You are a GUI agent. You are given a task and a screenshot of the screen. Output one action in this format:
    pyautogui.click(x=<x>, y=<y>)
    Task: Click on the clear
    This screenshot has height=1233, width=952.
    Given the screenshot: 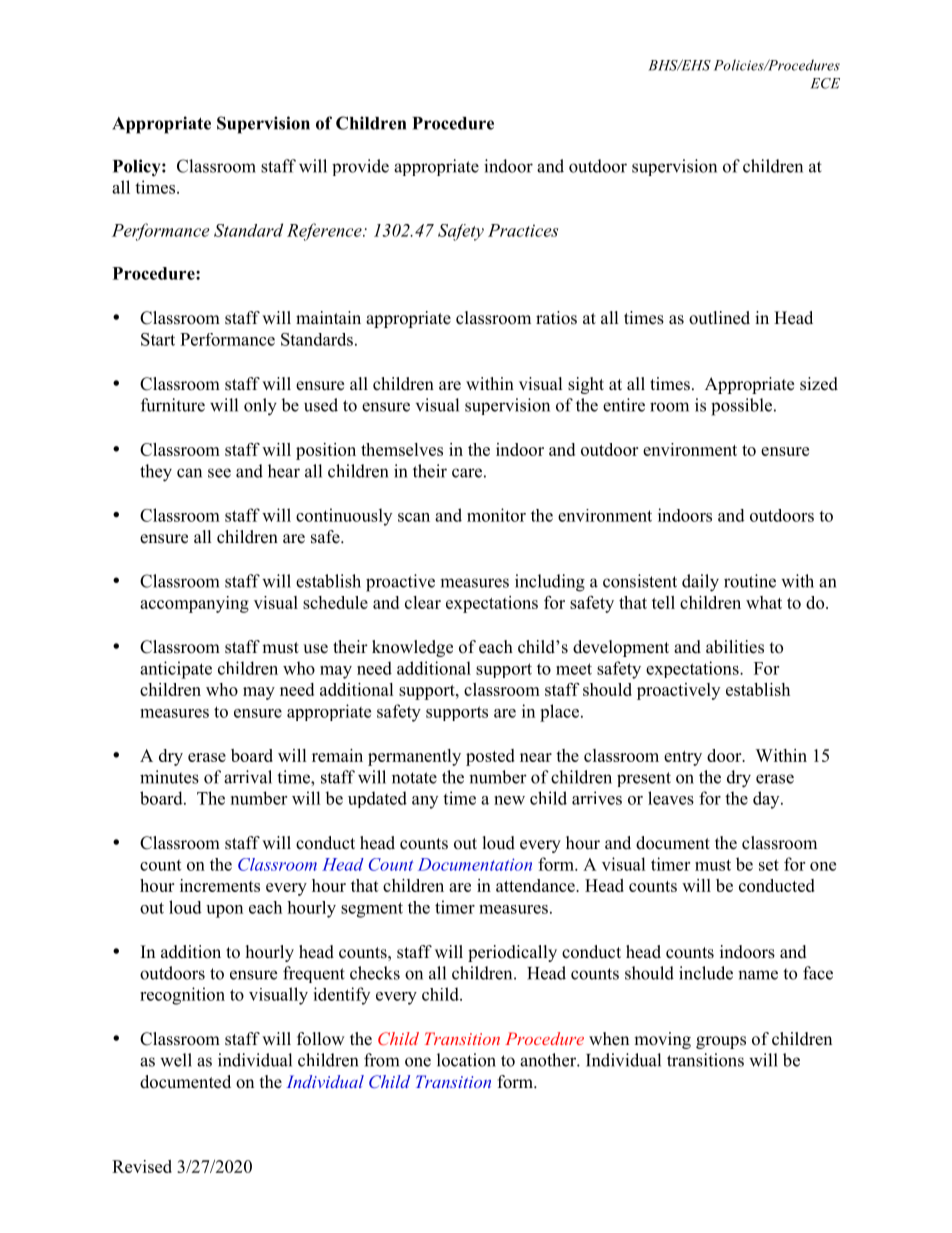 What is the action you would take?
    pyautogui.click(x=423, y=602)
